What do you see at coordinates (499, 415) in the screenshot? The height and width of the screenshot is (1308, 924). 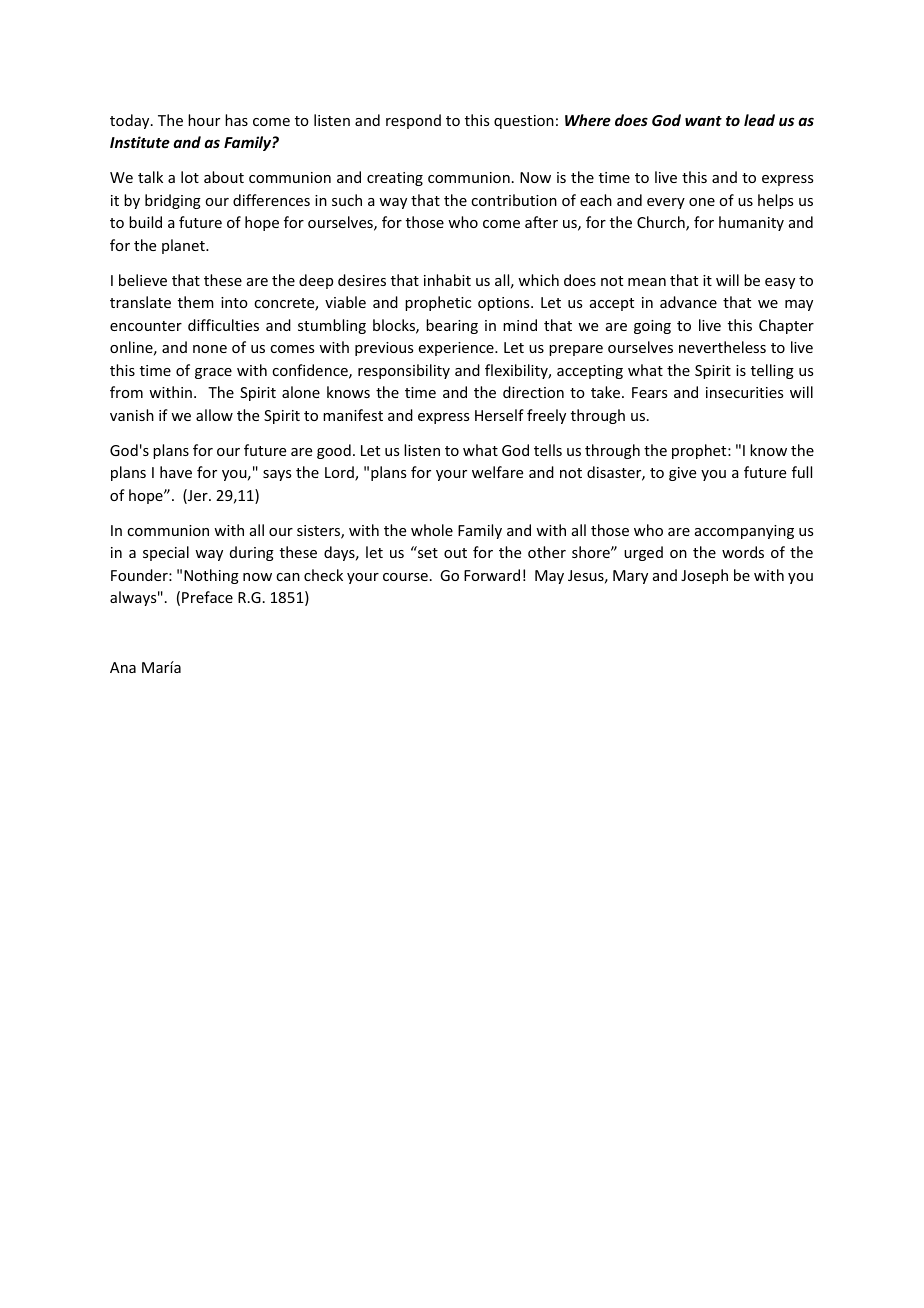 I see `Herself` at bounding box center [499, 415].
